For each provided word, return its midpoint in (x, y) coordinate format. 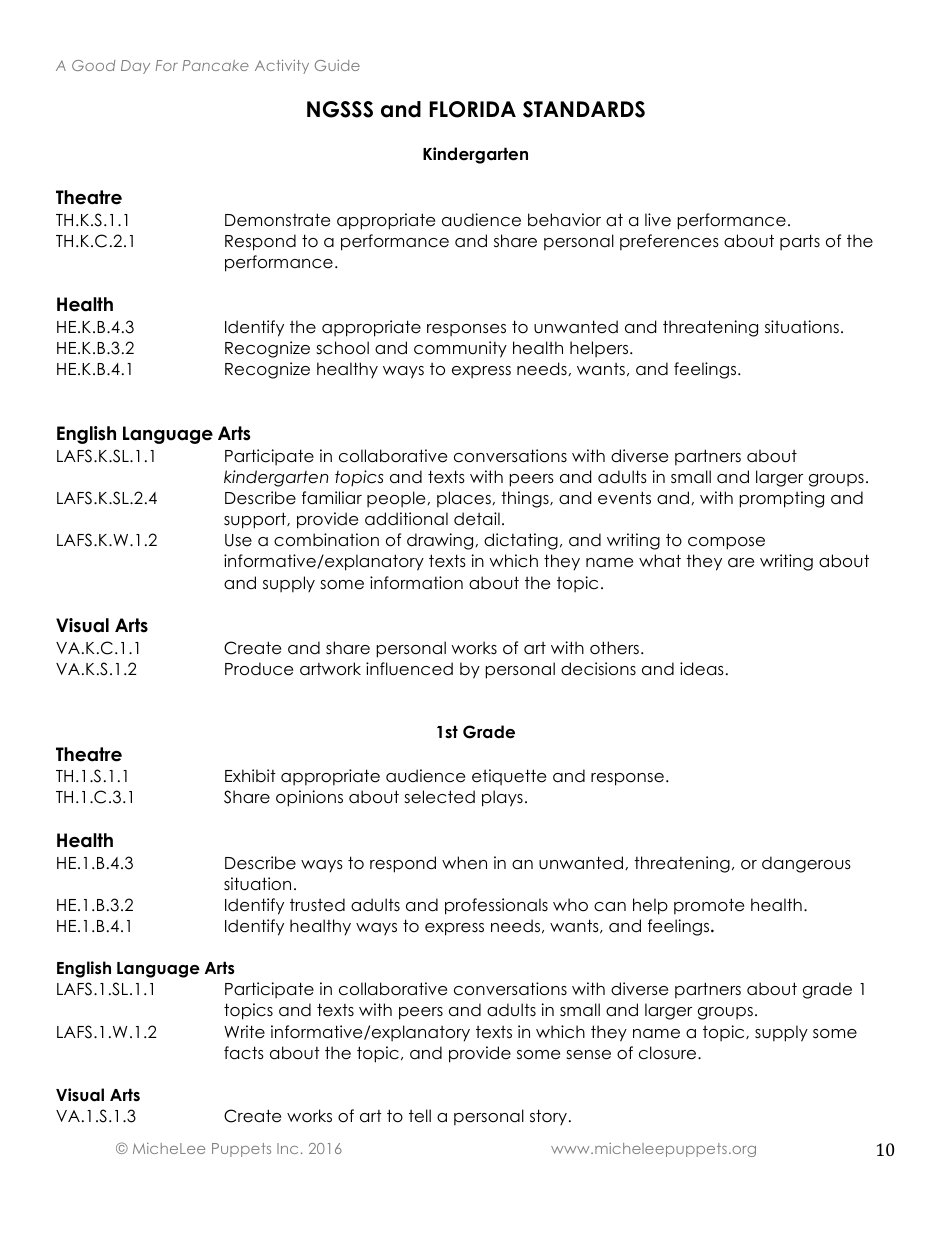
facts (244, 1053)
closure (669, 1053)
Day (135, 67)
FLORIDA (473, 109)
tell (420, 1116)
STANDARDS (584, 109)
